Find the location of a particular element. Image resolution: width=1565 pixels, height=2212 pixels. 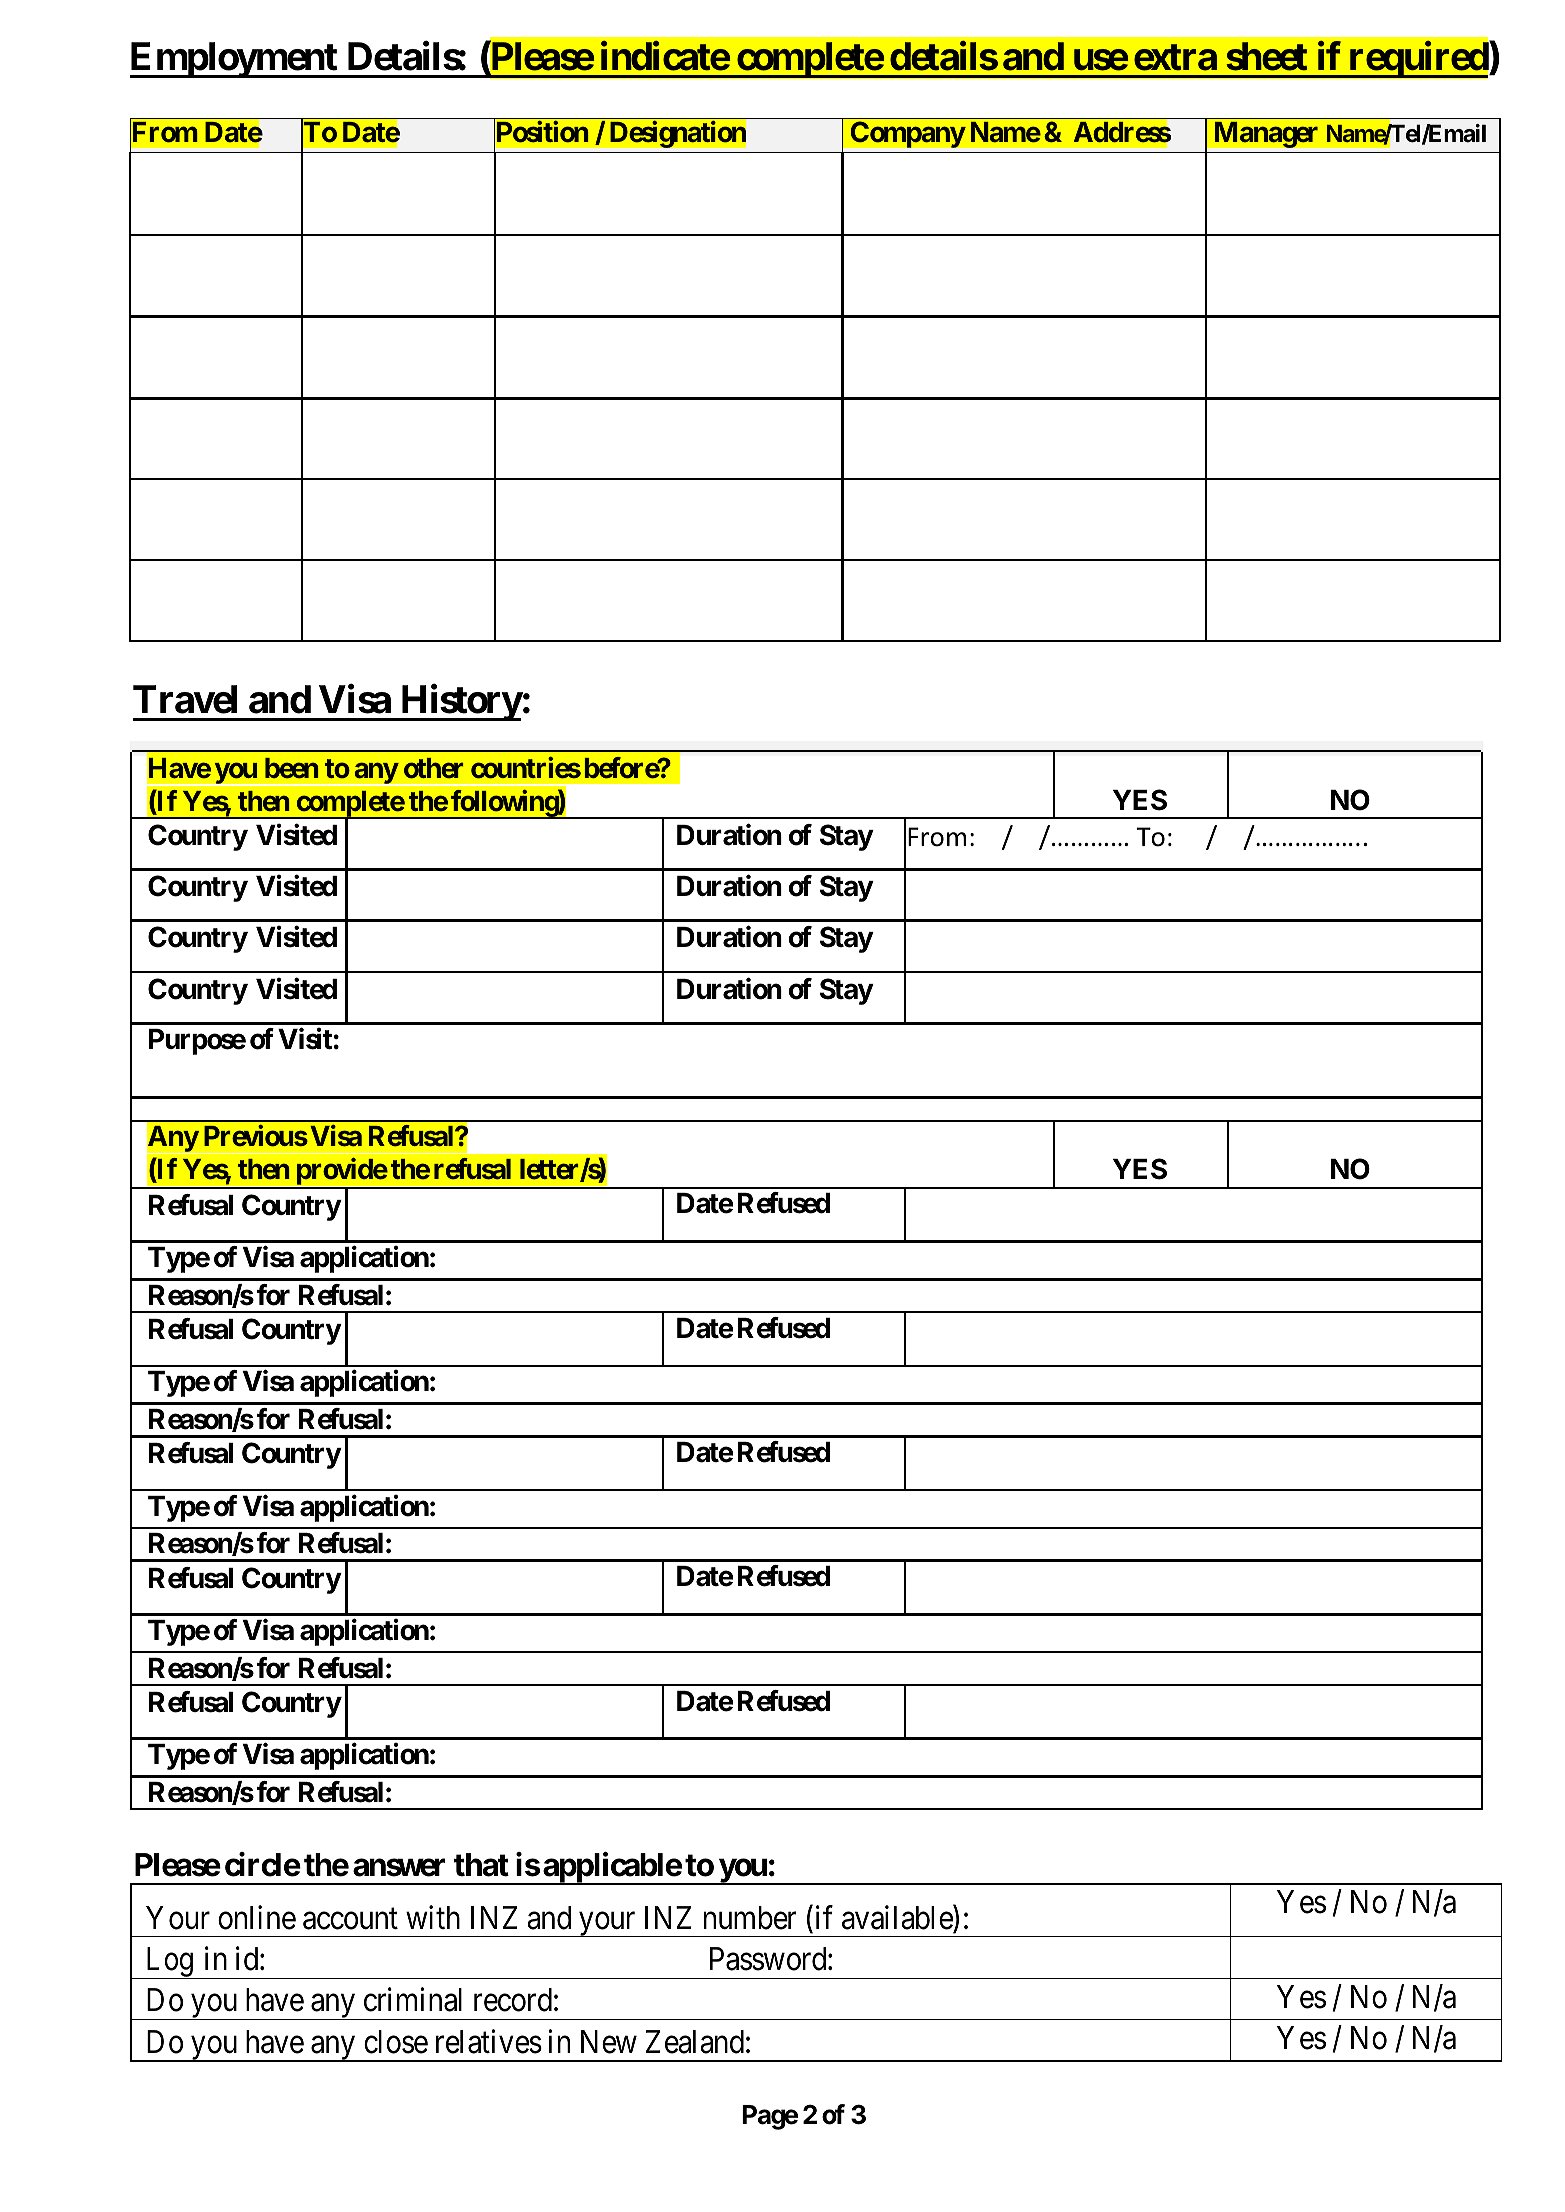

that is located at coordinates (481, 1865).
